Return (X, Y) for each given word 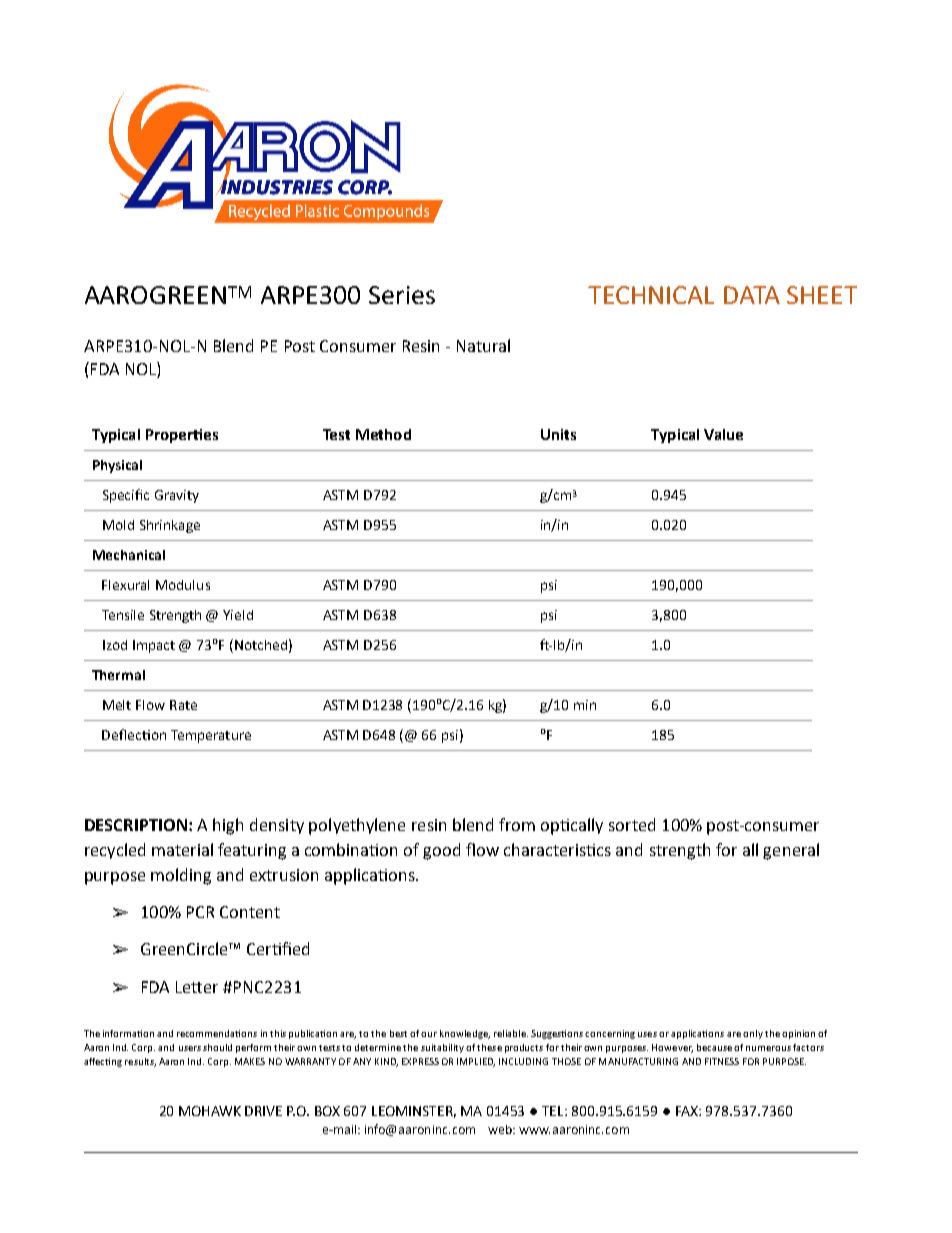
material (182, 849)
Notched (261, 645)
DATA (752, 295)
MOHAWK (210, 1111)
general (791, 851)
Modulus (183, 585)
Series (402, 295)
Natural (483, 345)
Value (723, 434)
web (501, 1129)
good (441, 851)
